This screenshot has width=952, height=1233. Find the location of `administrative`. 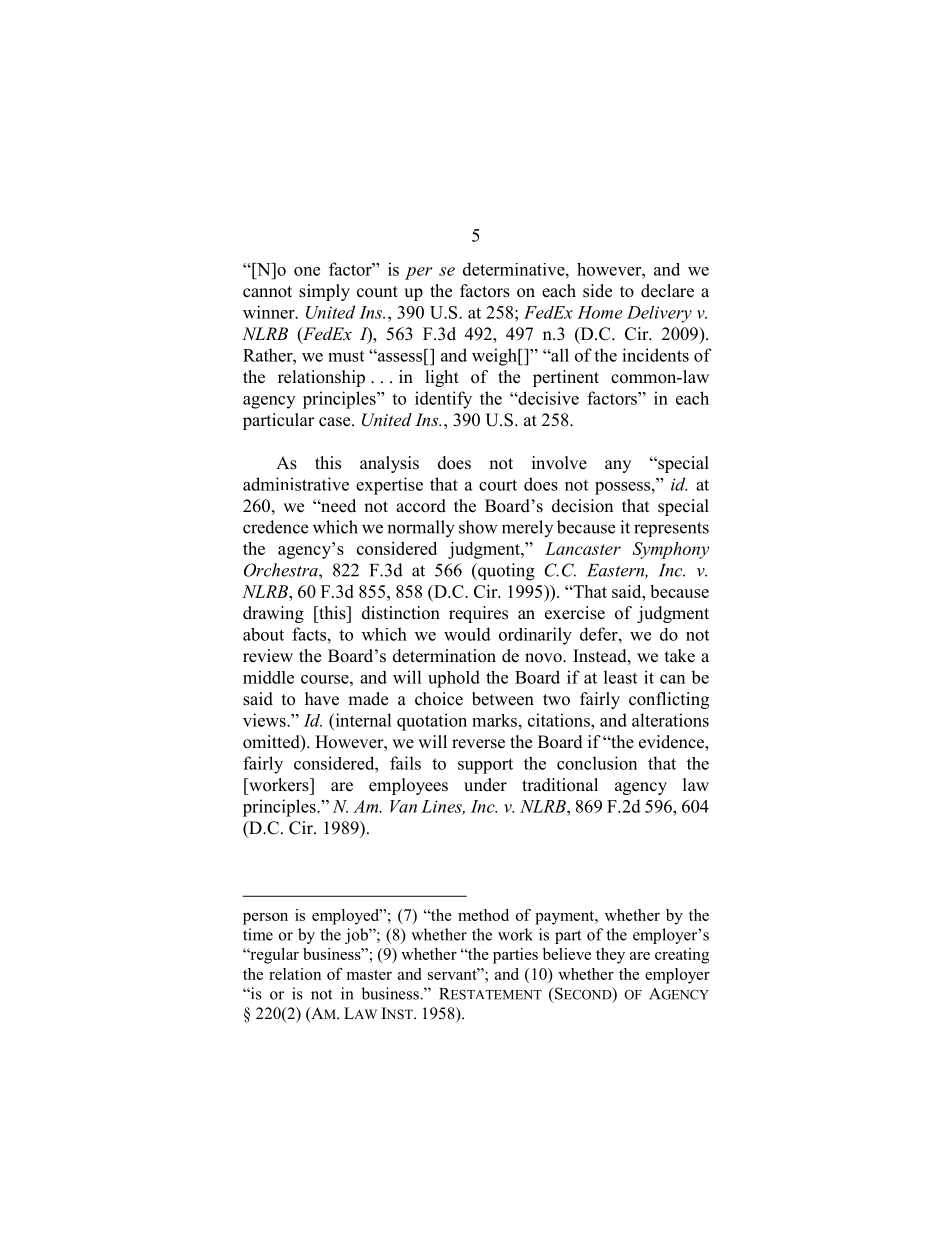

administrative is located at coordinates (296, 484).
